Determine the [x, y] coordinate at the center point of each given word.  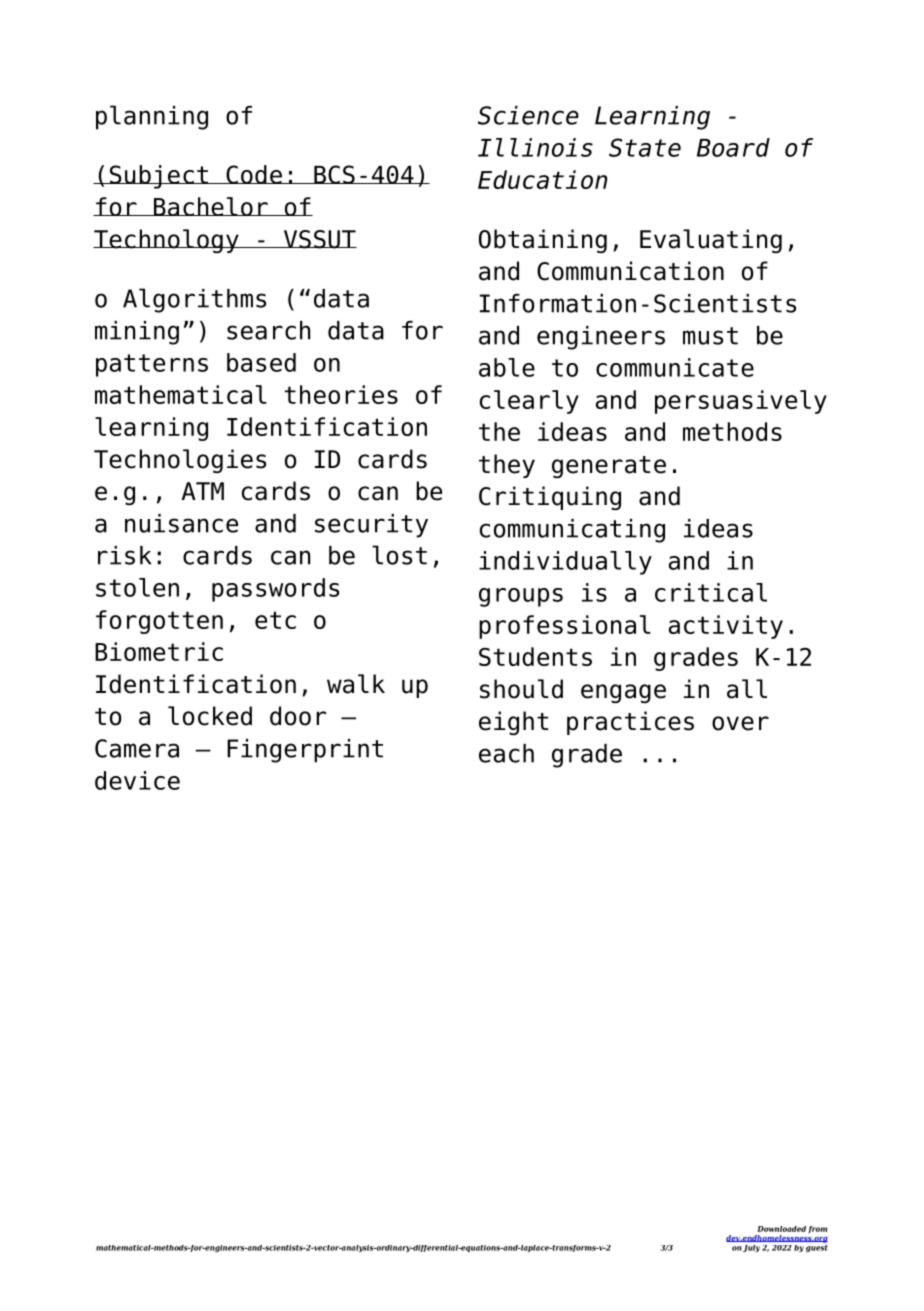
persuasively [741, 402]
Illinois [535, 147]
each [506, 753]
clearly [529, 402]
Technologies [180, 461]
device [137, 780]
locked [210, 716]
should [521, 689]
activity [726, 627]
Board [733, 147]
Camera [137, 748]
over [740, 723]
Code [254, 174]
